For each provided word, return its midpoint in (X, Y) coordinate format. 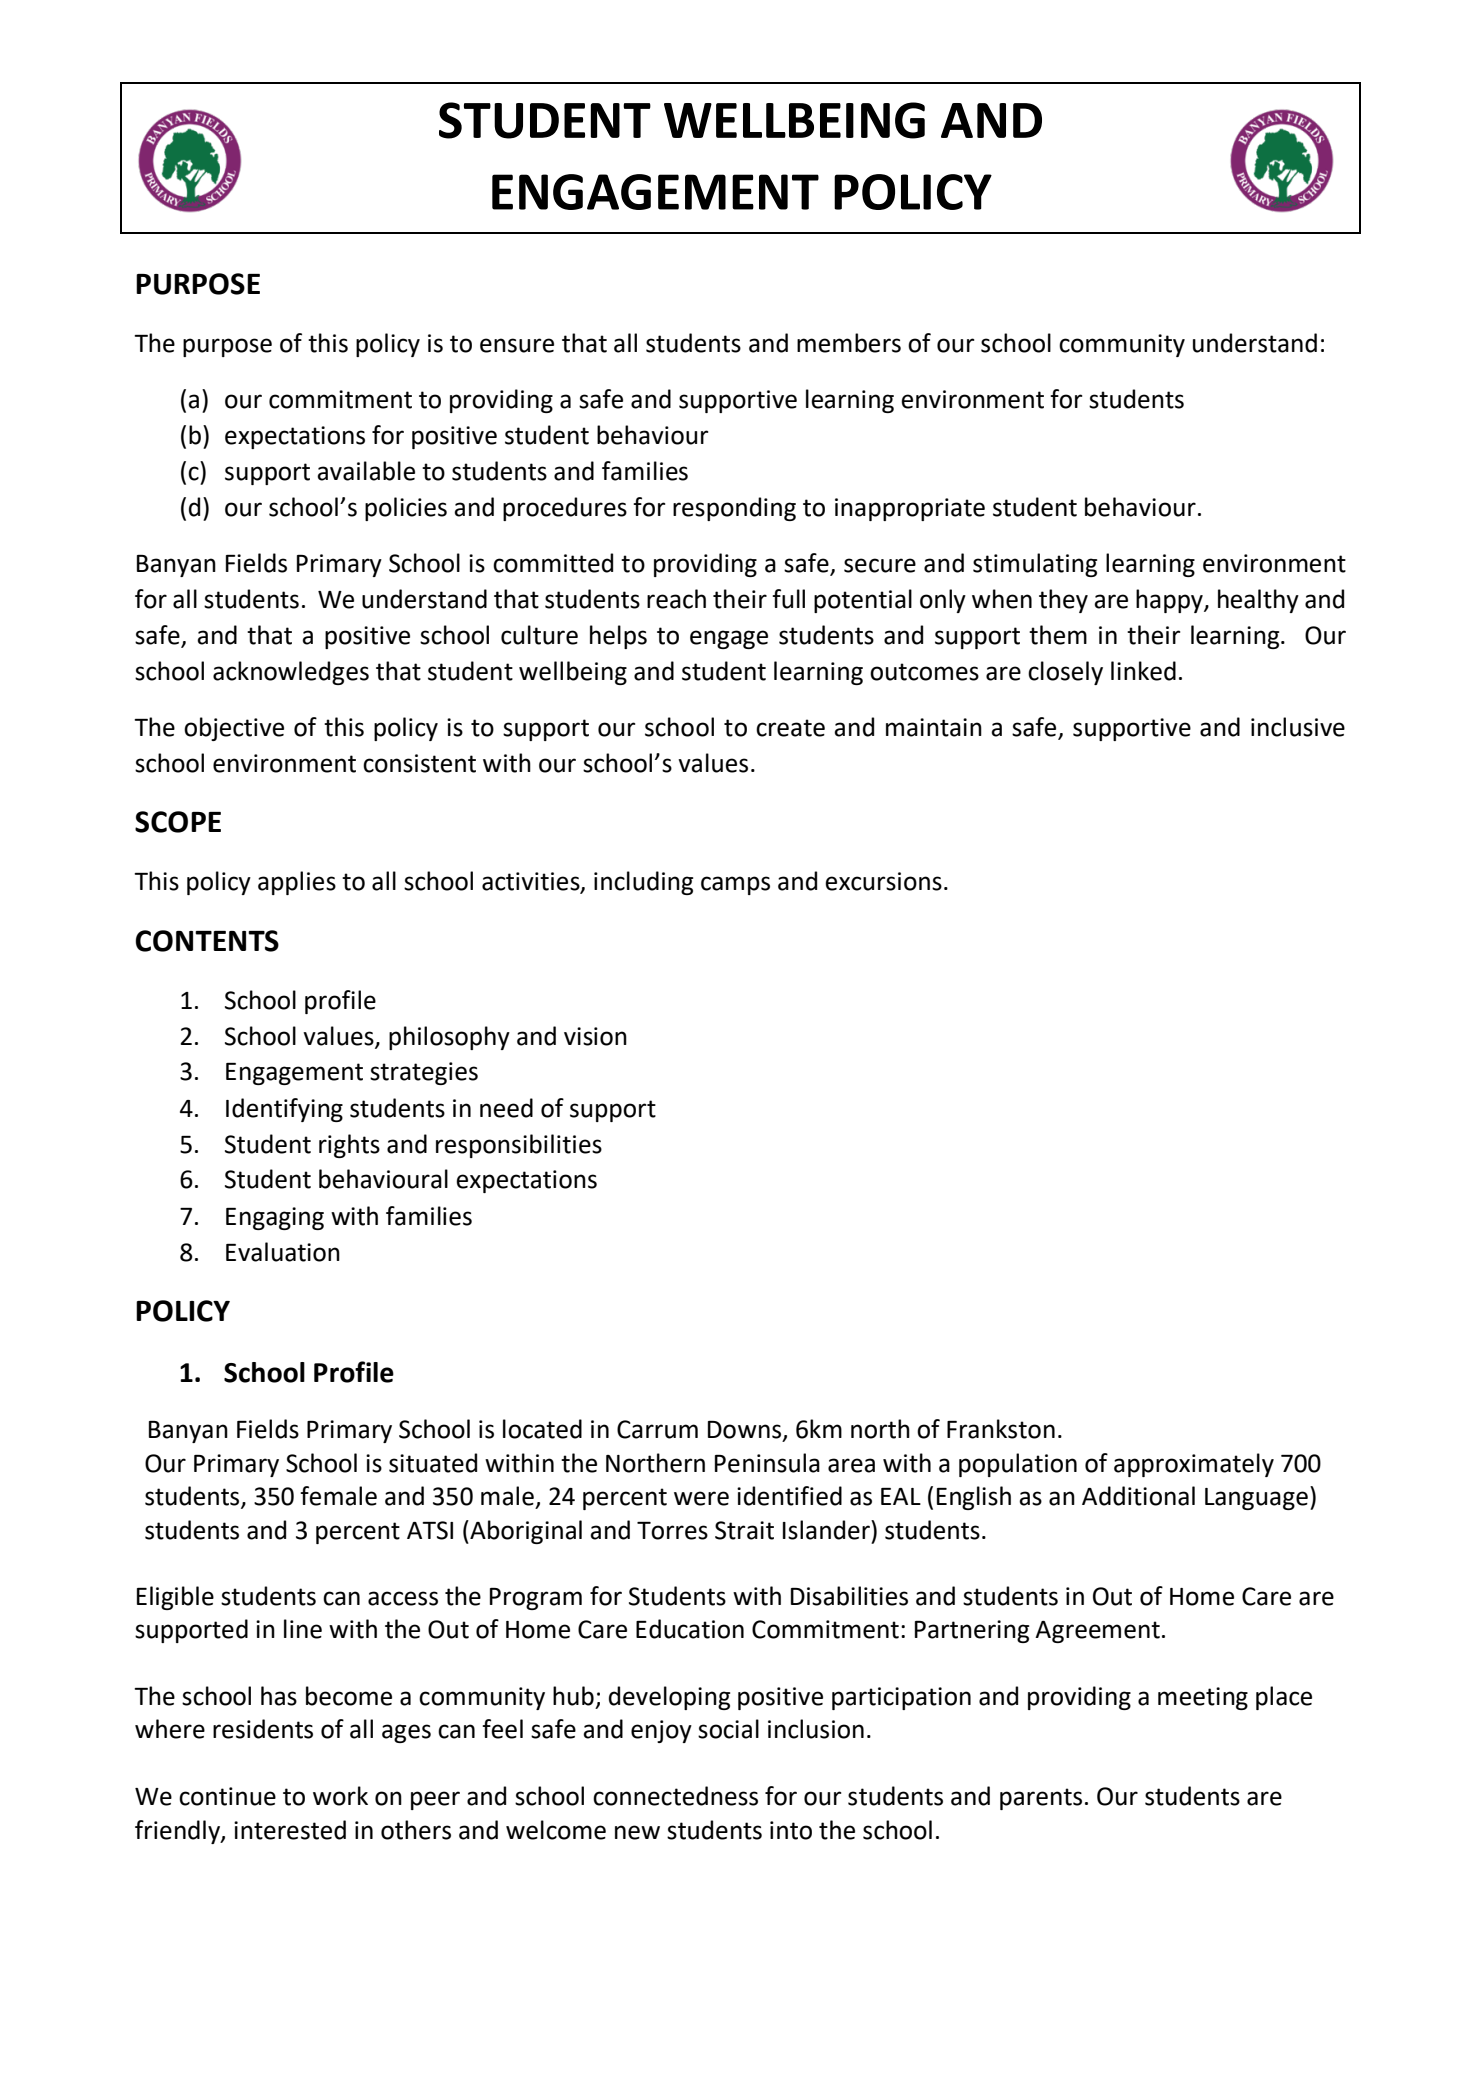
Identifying (284, 1110)
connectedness (675, 1796)
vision (595, 1036)
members (849, 343)
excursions (883, 881)
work (340, 1796)
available (366, 471)
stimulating (1035, 565)
